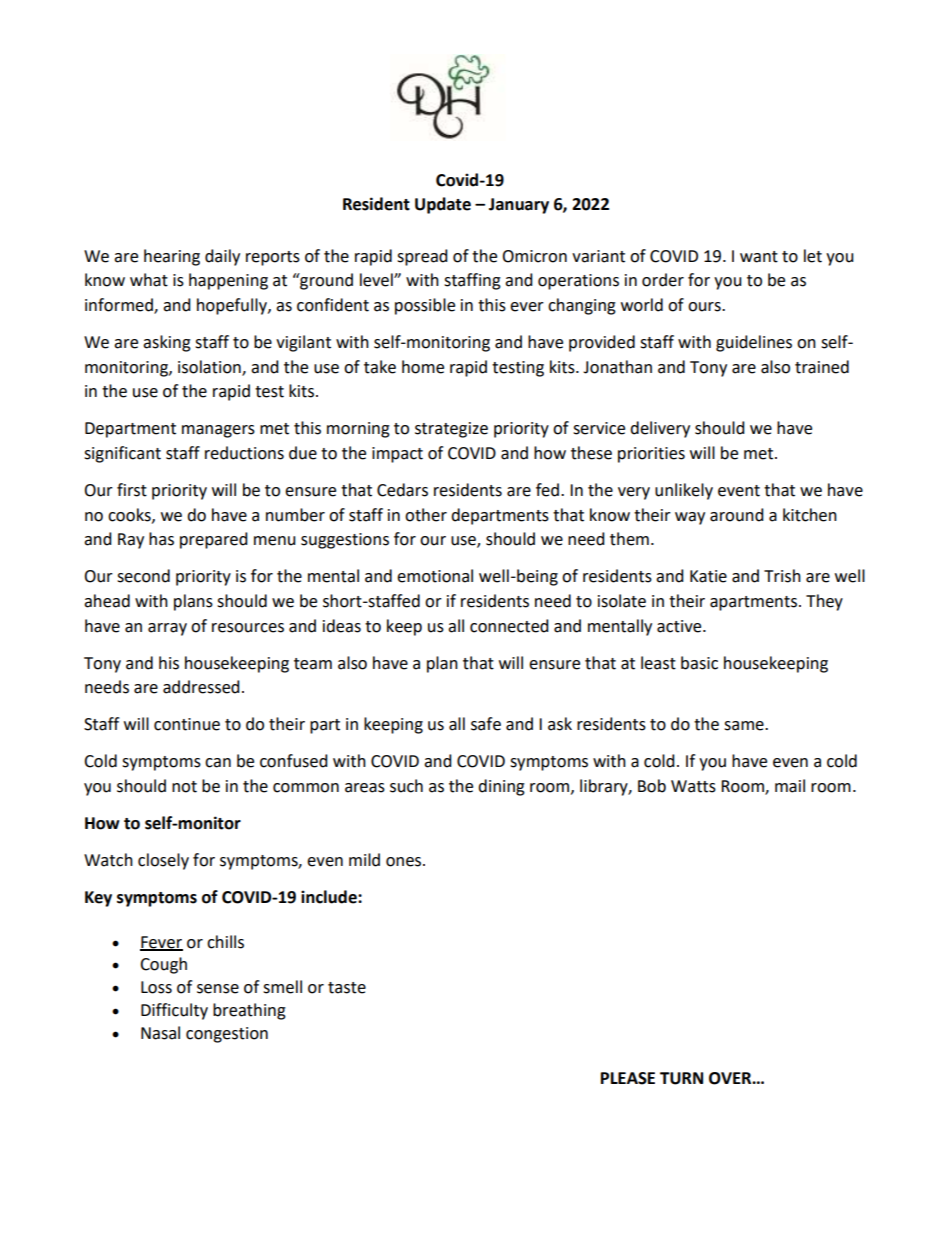 The height and width of the screenshot is (1233, 952). Describe the element at coordinates (501, 787) in the screenshot. I see `dining` at that location.
